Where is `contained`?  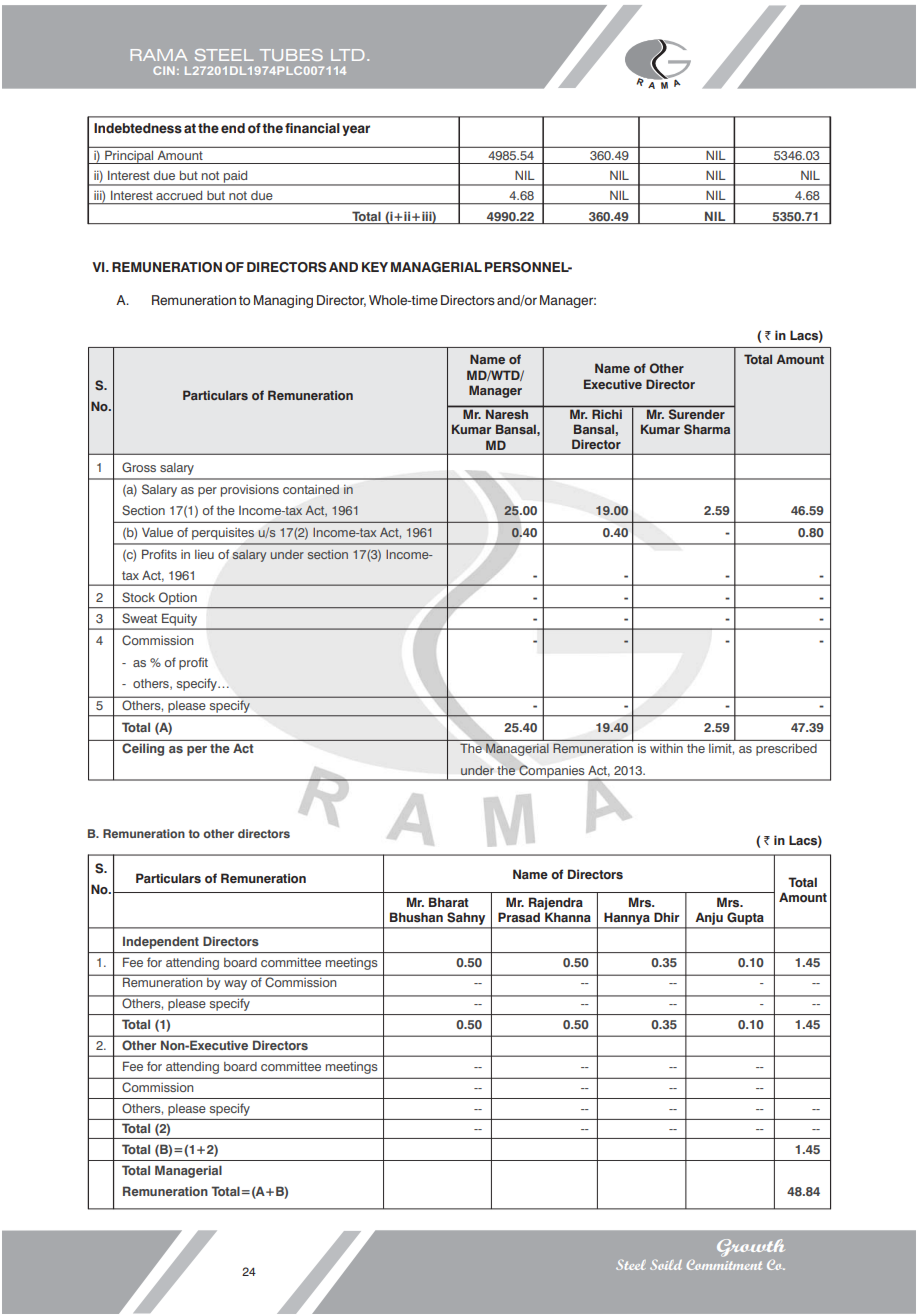
contained is located at coordinates (311, 490).
